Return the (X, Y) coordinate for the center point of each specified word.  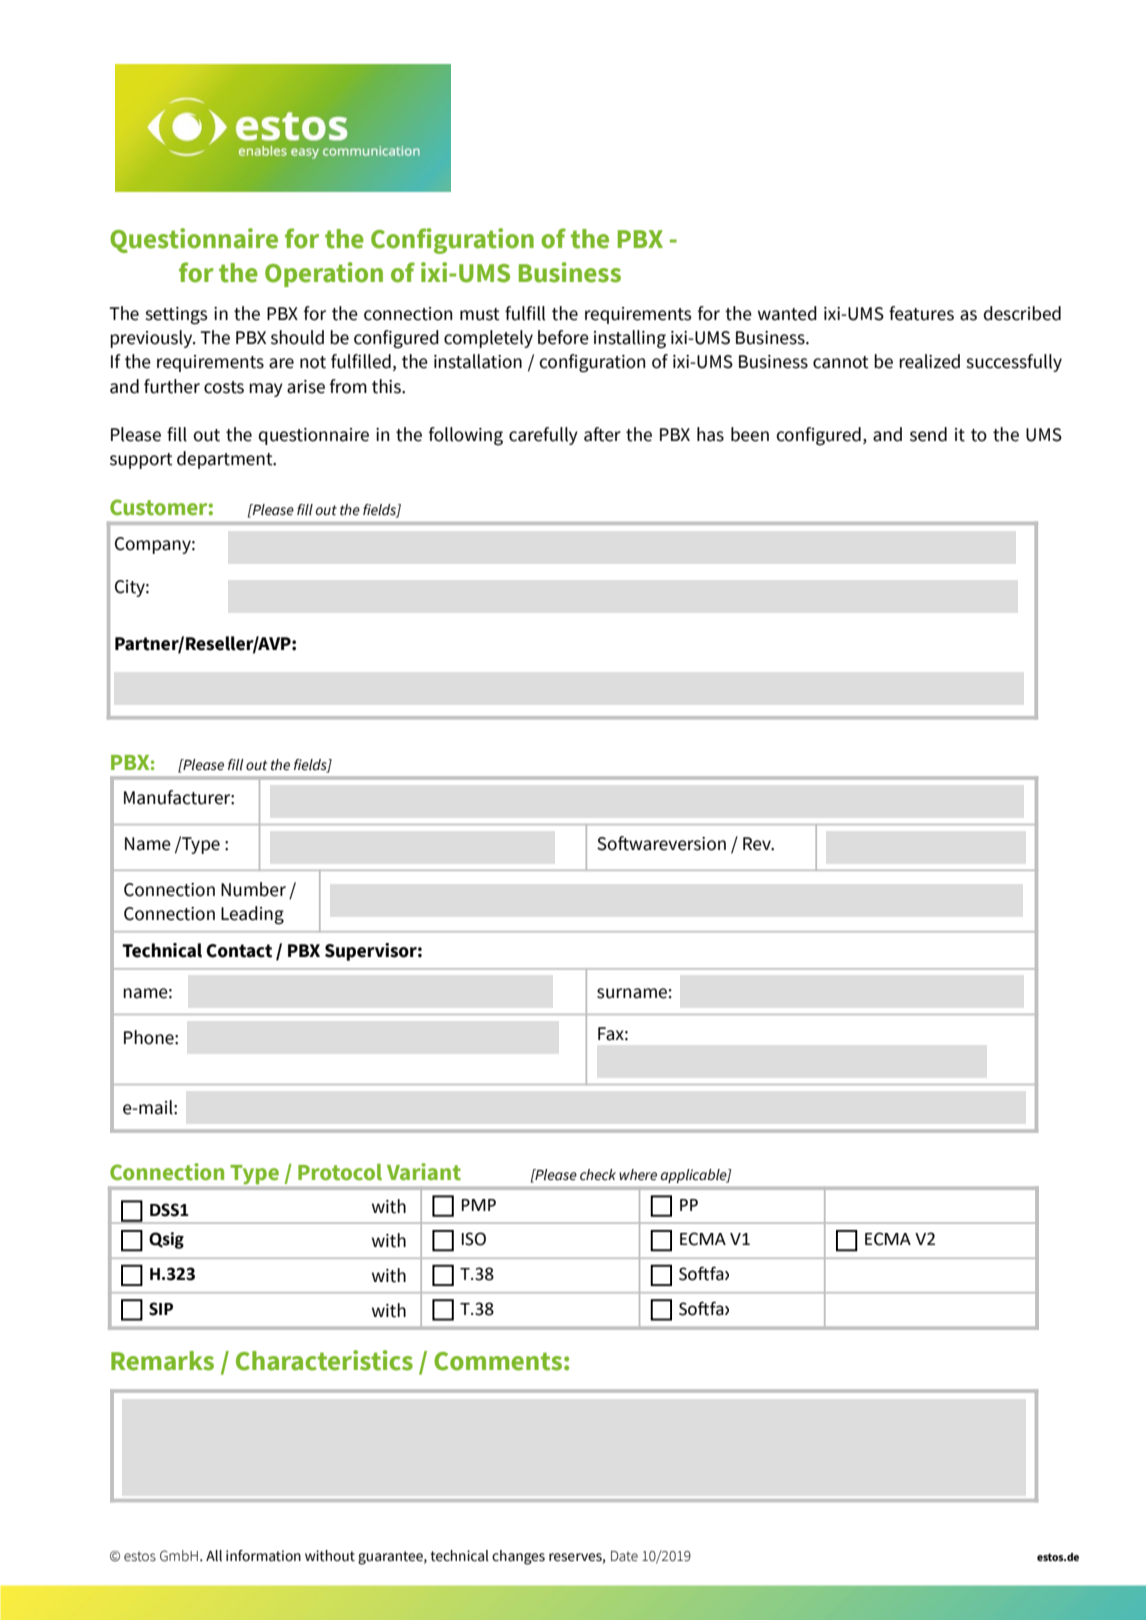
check (598, 1175)
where (638, 1175)
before (563, 337)
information (263, 1556)
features (921, 313)
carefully (543, 436)
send (928, 434)
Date (624, 1556)
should (297, 337)
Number (253, 889)
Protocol (340, 1172)
